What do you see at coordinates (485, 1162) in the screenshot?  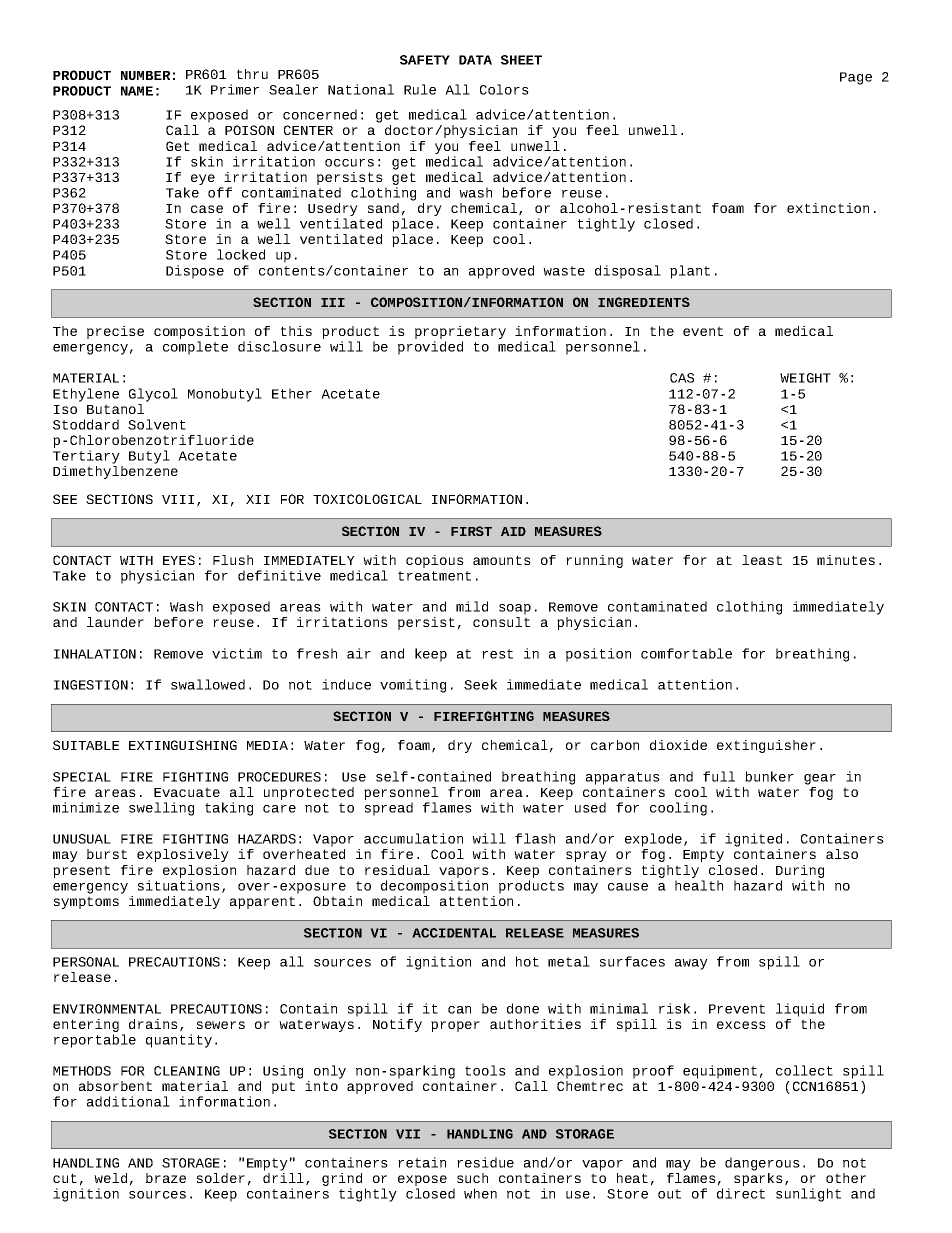 I see `residue` at bounding box center [485, 1162].
